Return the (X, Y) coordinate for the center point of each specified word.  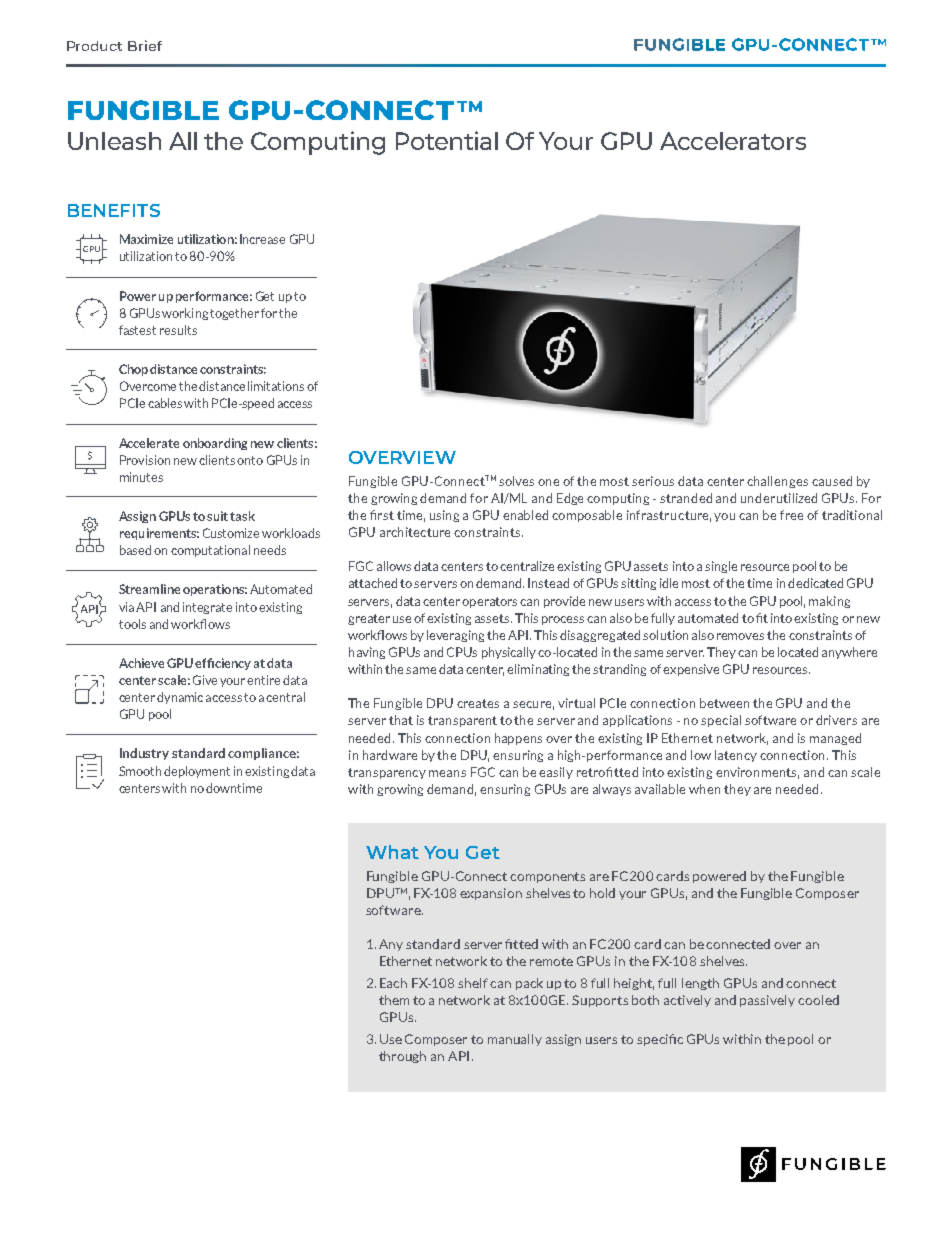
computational (210, 551)
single (721, 567)
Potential (447, 140)
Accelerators (733, 141)
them (394, 1000)
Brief (145, 45)
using (444, 516)
